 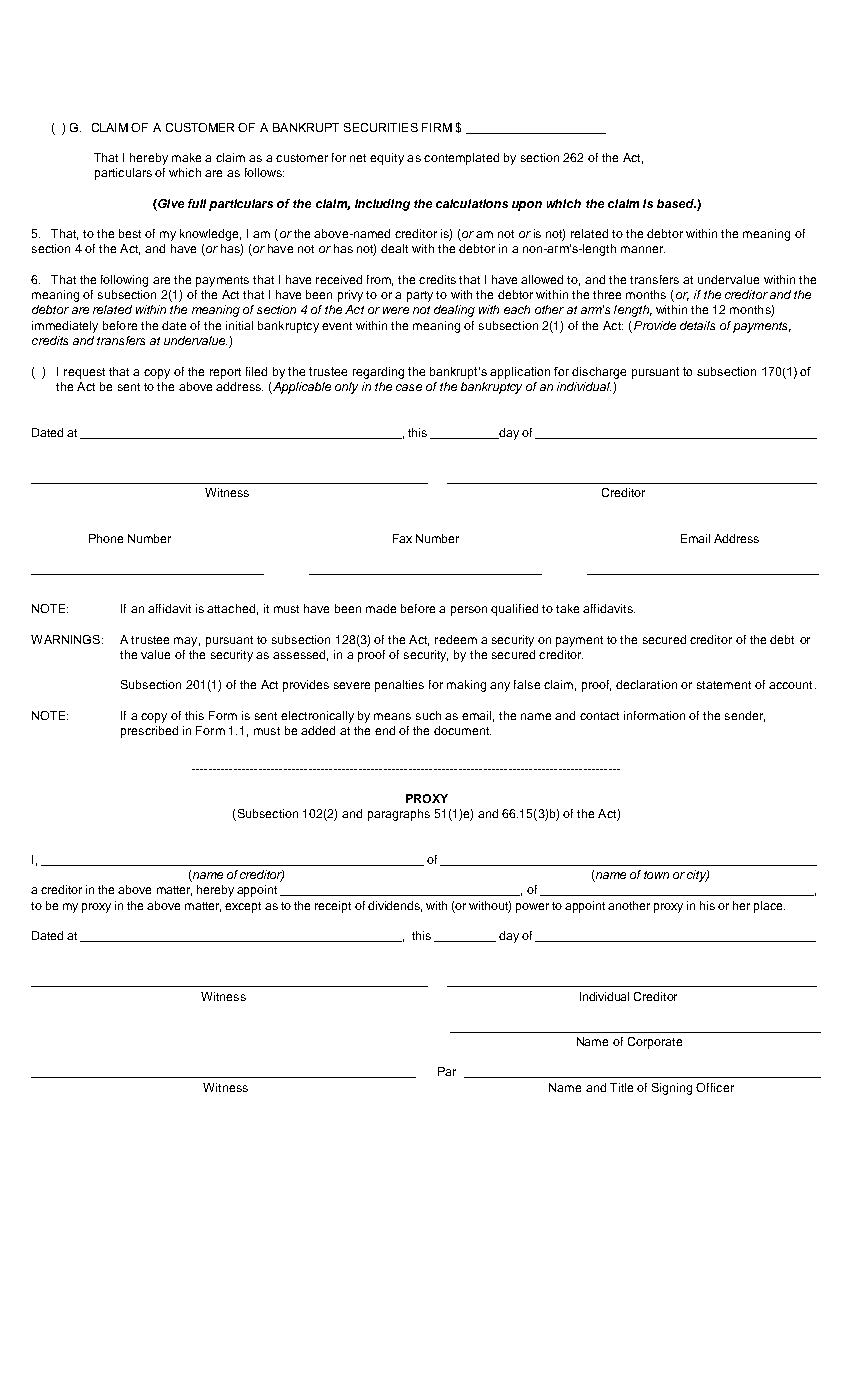 What do you see at coordinates (461, 159) in the page?
I see `contemplated` at bounding box center [461, 159].
